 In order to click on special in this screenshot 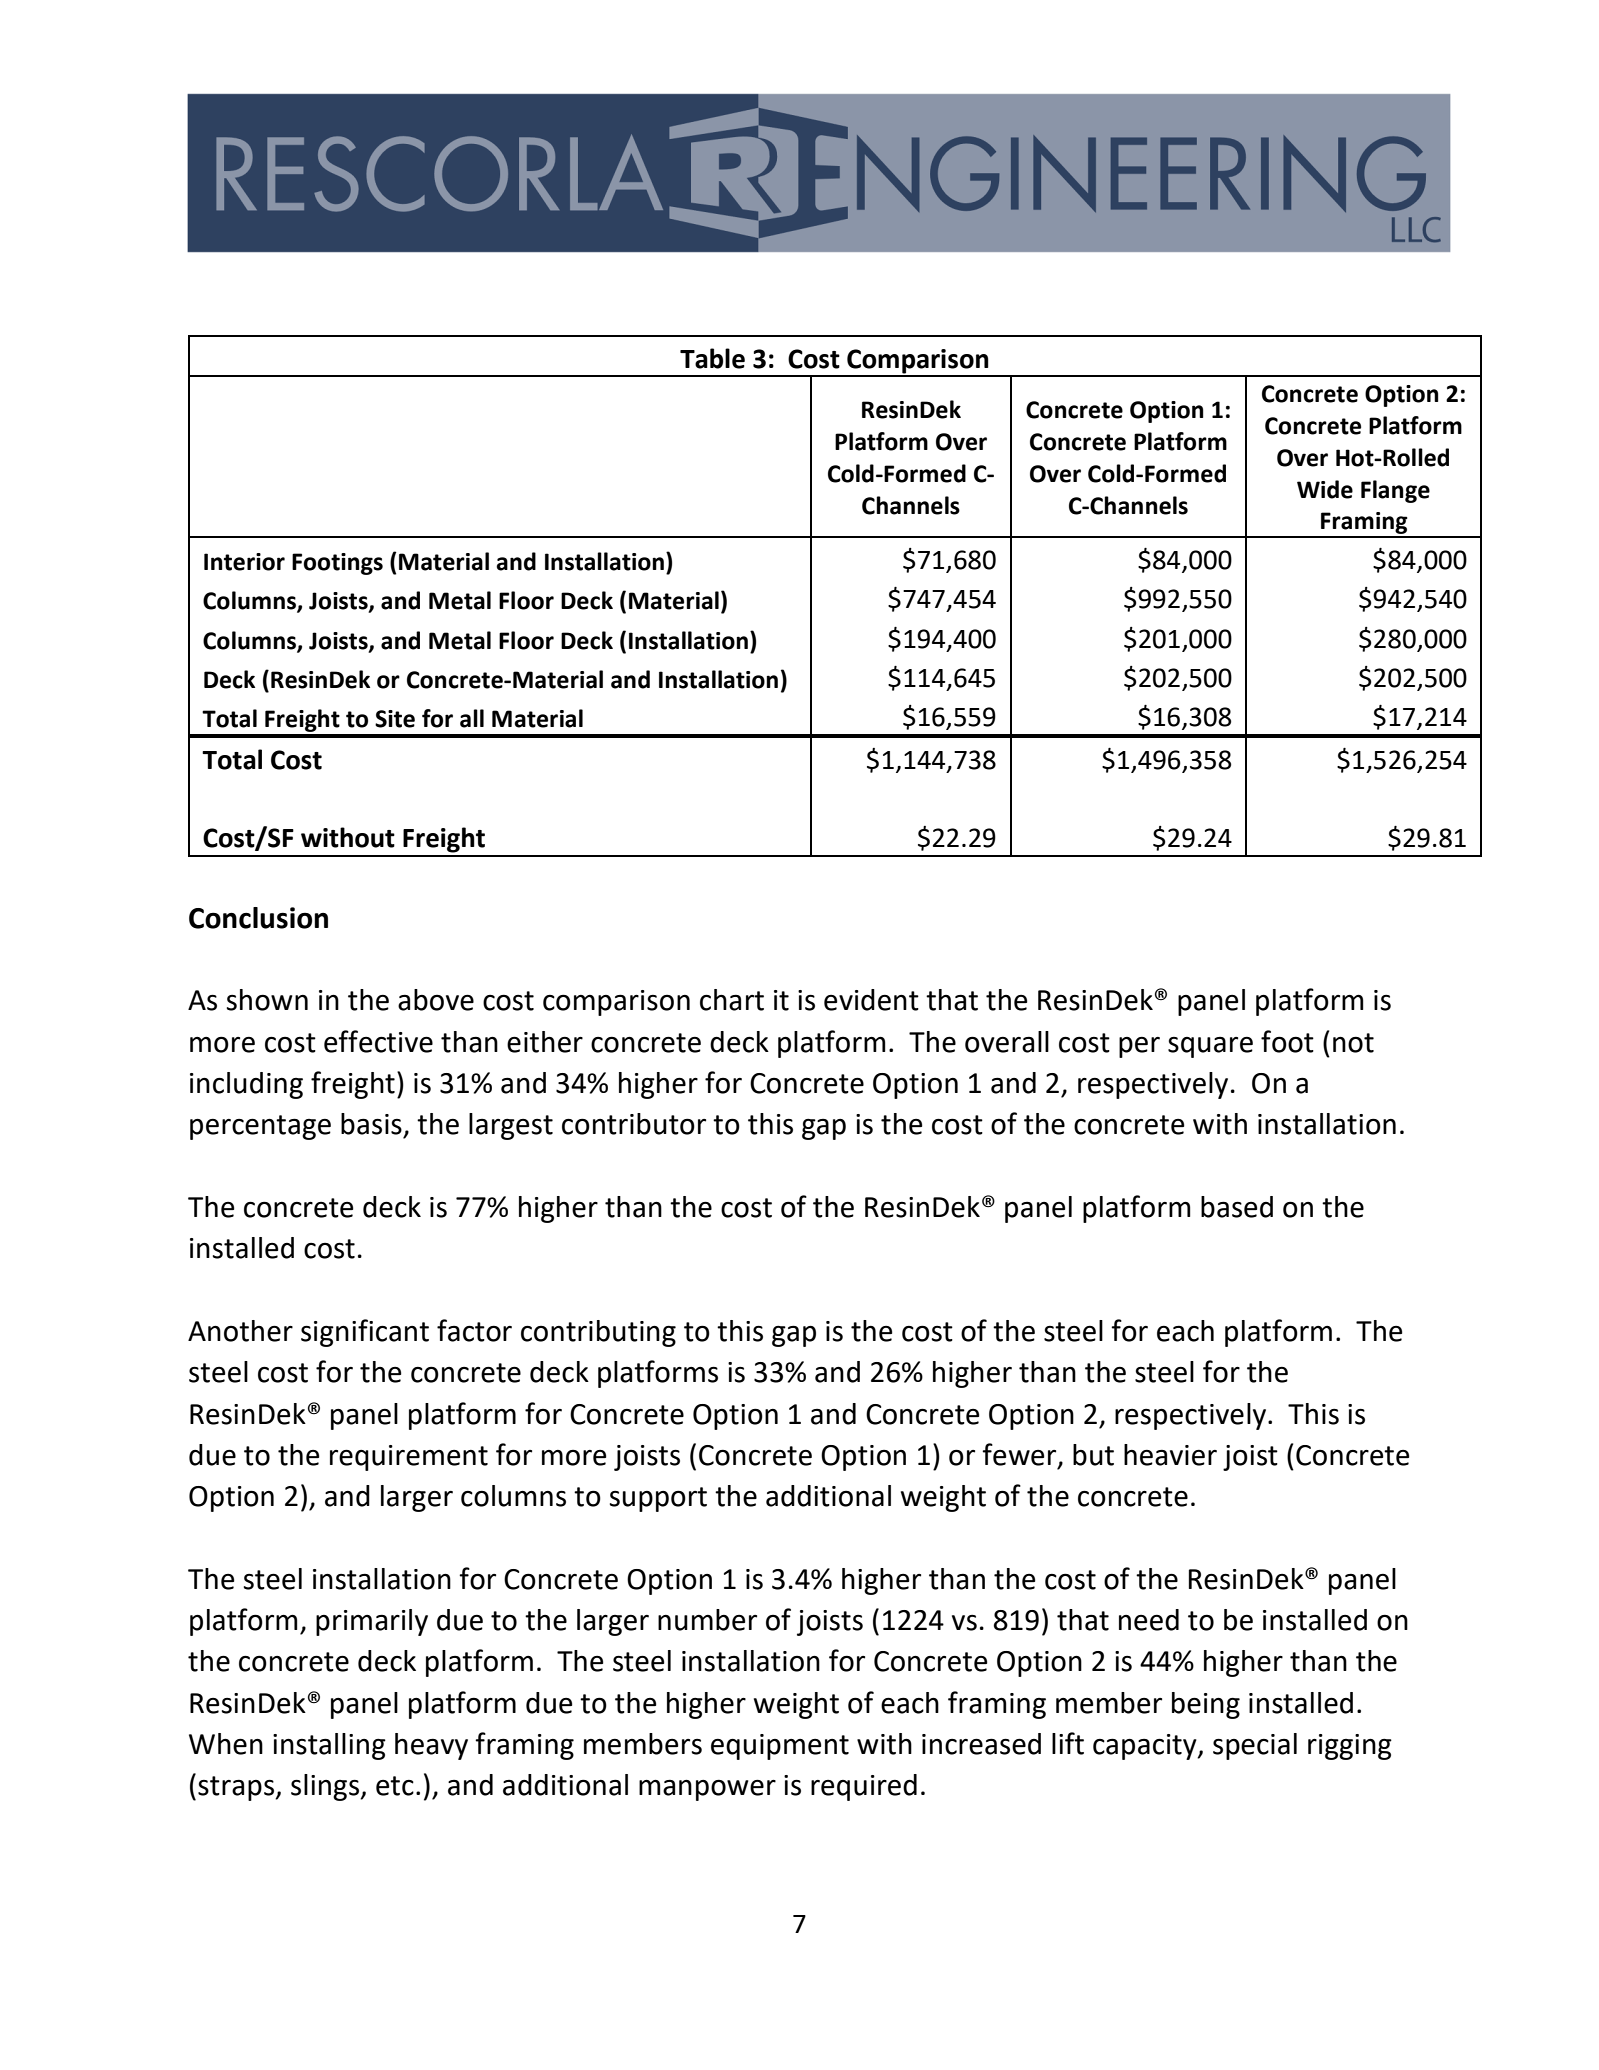, I will do `click(1255, 1746)`.
